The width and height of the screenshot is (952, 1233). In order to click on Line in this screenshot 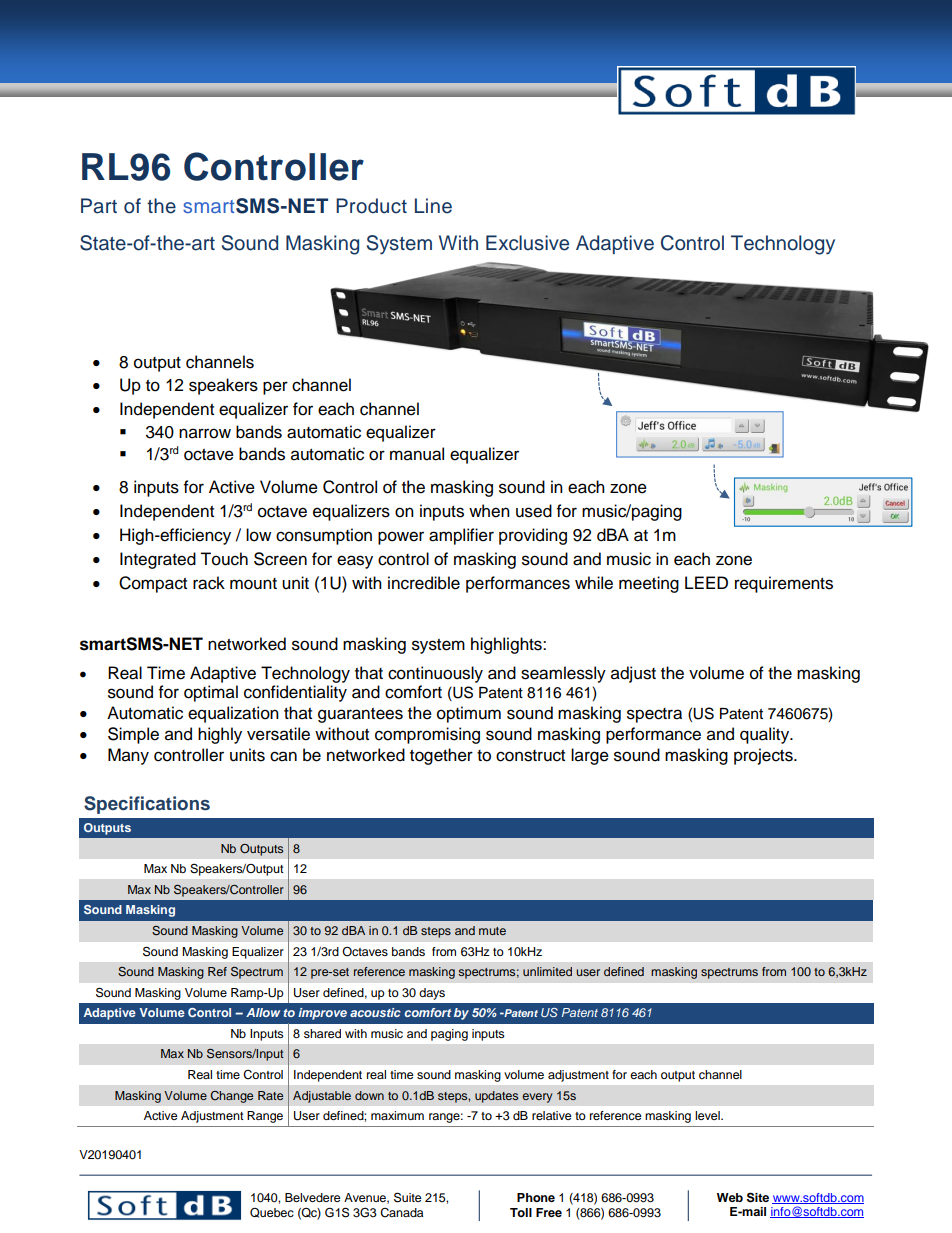, I will do `click(433, 206)`.
